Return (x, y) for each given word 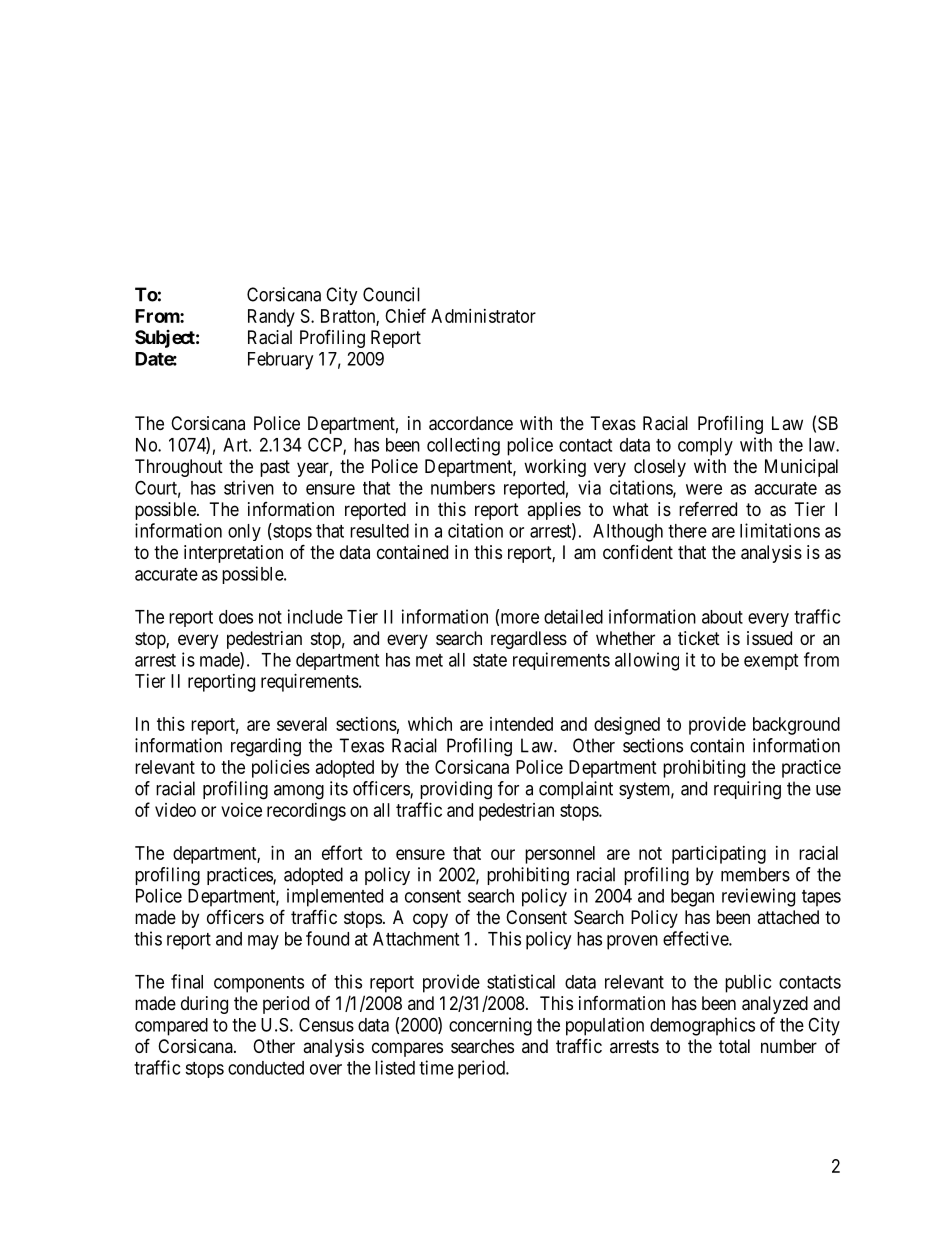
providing (456, 790)
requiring (747, 790)
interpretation (233, 554)
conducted (266, 1068)
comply (705, 447)
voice (241, 810)
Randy (271, 318)
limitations (780, 530)
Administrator (483, 316)
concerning (490, 1026)
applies (554, 511)
